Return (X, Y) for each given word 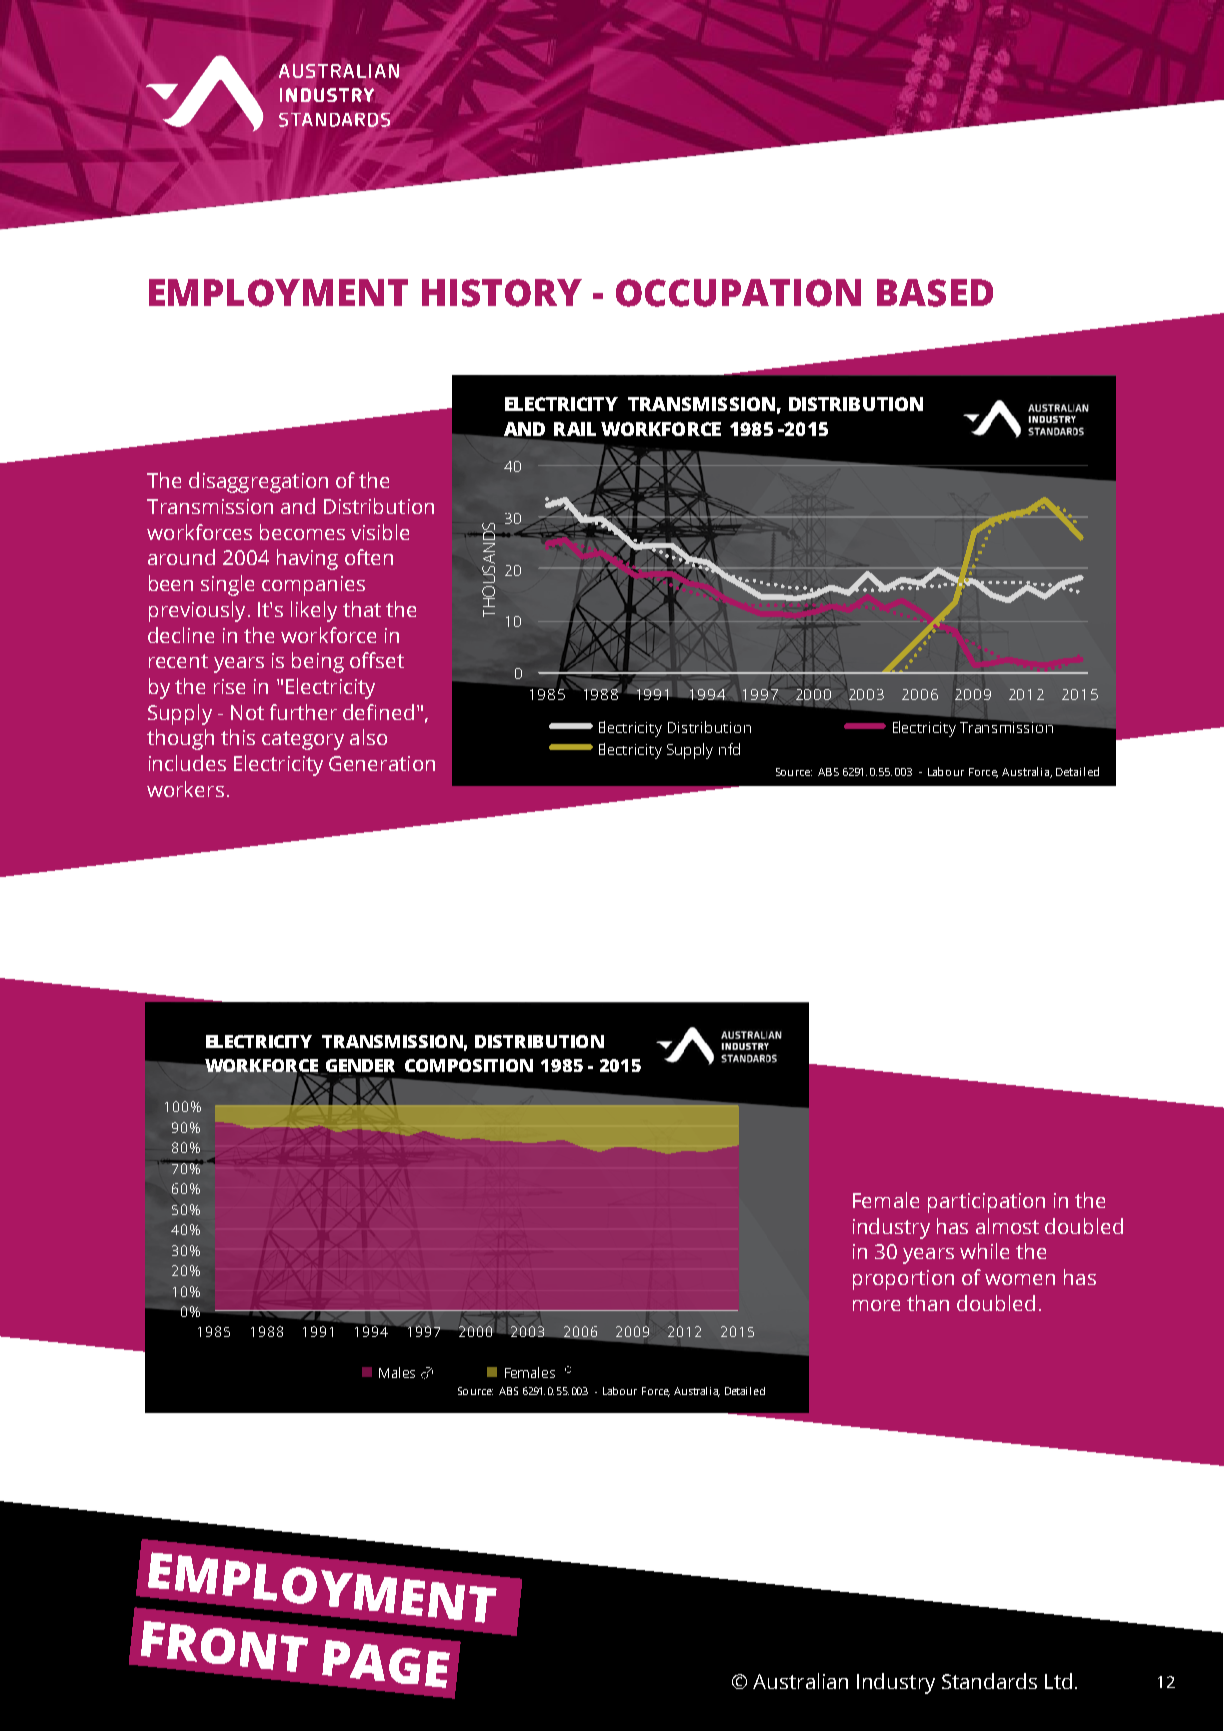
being (318, 662)
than (928, 1303)
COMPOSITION (469, 1065)
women (1020, 1279)
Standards (989, 1681)
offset (377, 660)
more (876, 1305)
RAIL (575, 429)
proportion (903, 1280)
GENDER (360, 1065)
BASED (935, 293)
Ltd (1058, 1681)
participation (986, 1203)
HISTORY (502, 293)
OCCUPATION (738, 293)
